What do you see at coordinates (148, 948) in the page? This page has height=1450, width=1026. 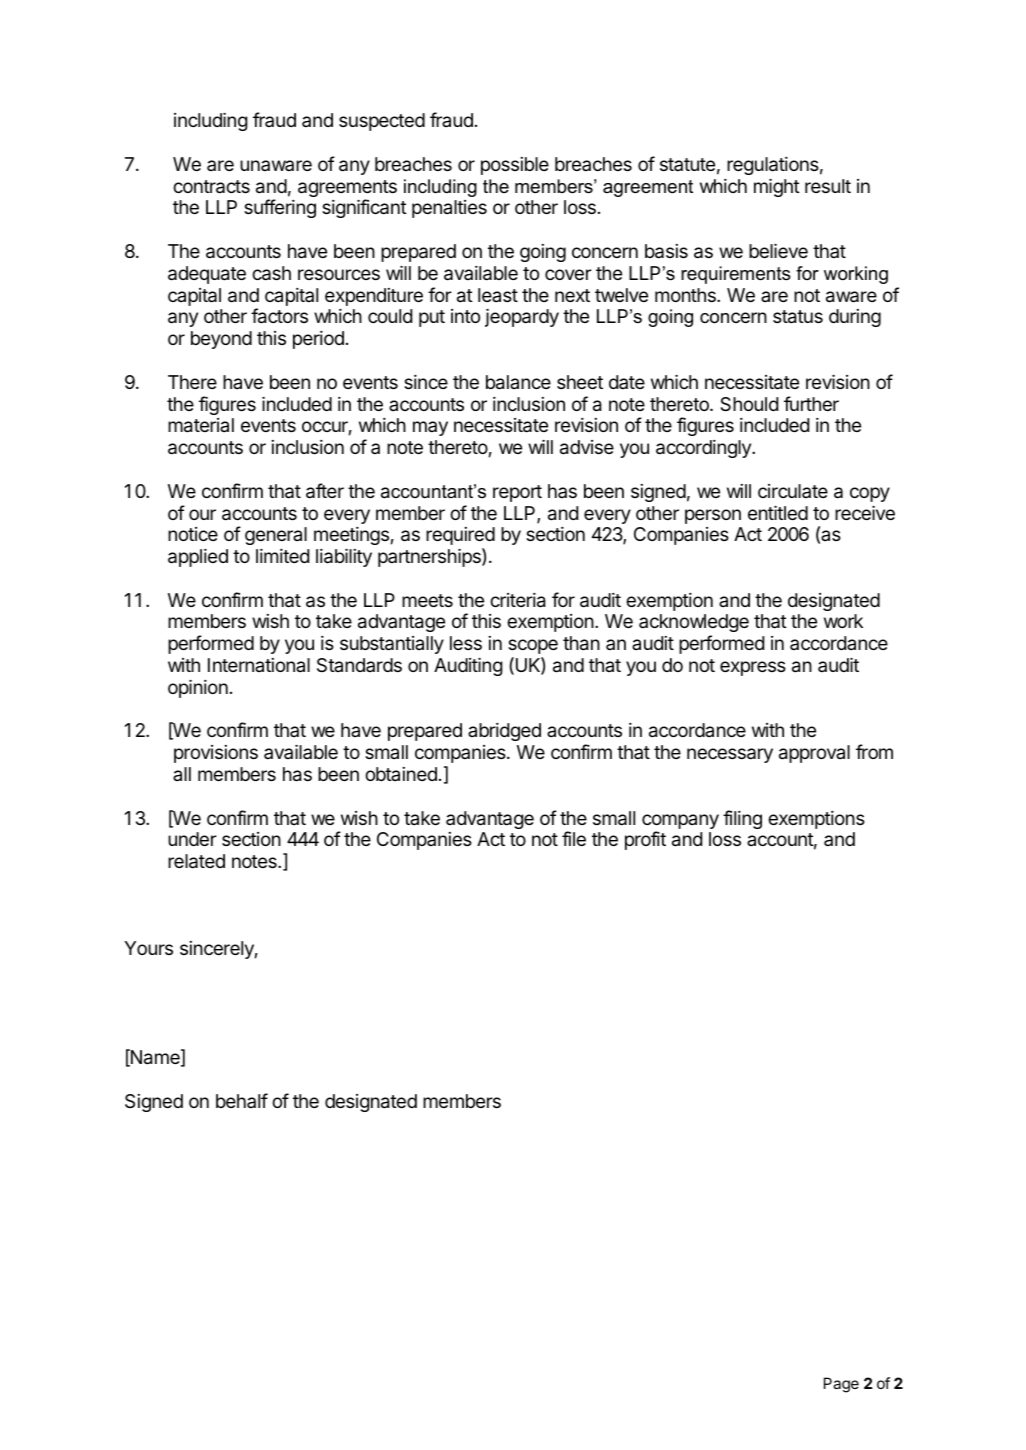 I see `Yours` at bounding box center [148, 948].
